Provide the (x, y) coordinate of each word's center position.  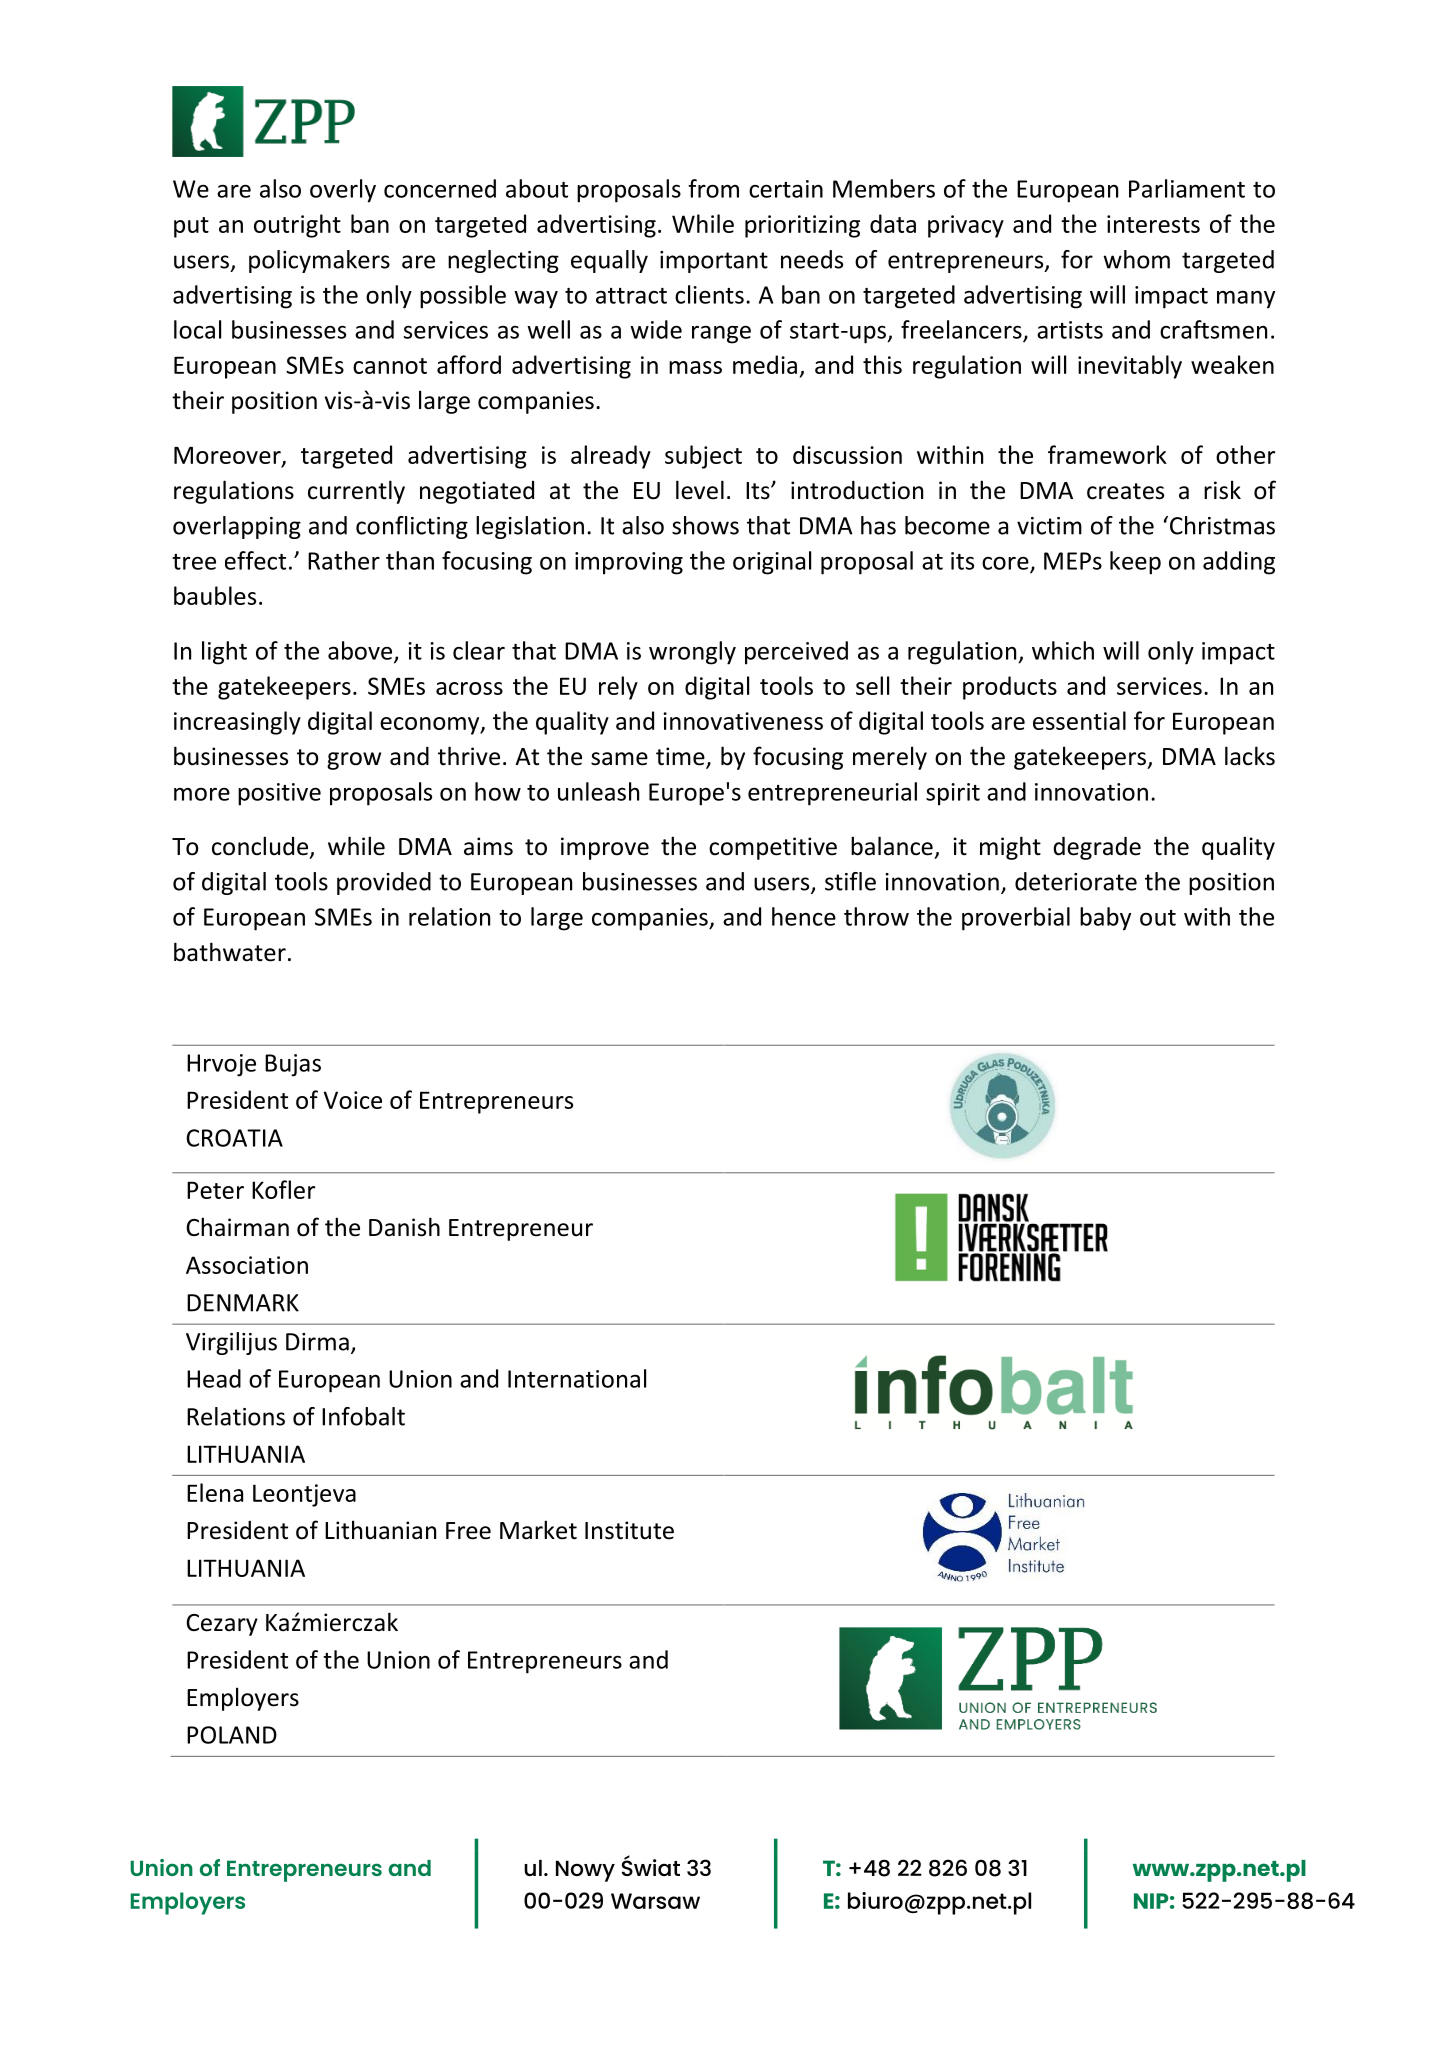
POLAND (232, 1735)
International (577, 1378)
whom (1136, 259)
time (681, 757)
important (714, 262)
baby (1105, 919)
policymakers (319, 261)
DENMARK (243, 1303)
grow (354, 761)
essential (1079, 720)
